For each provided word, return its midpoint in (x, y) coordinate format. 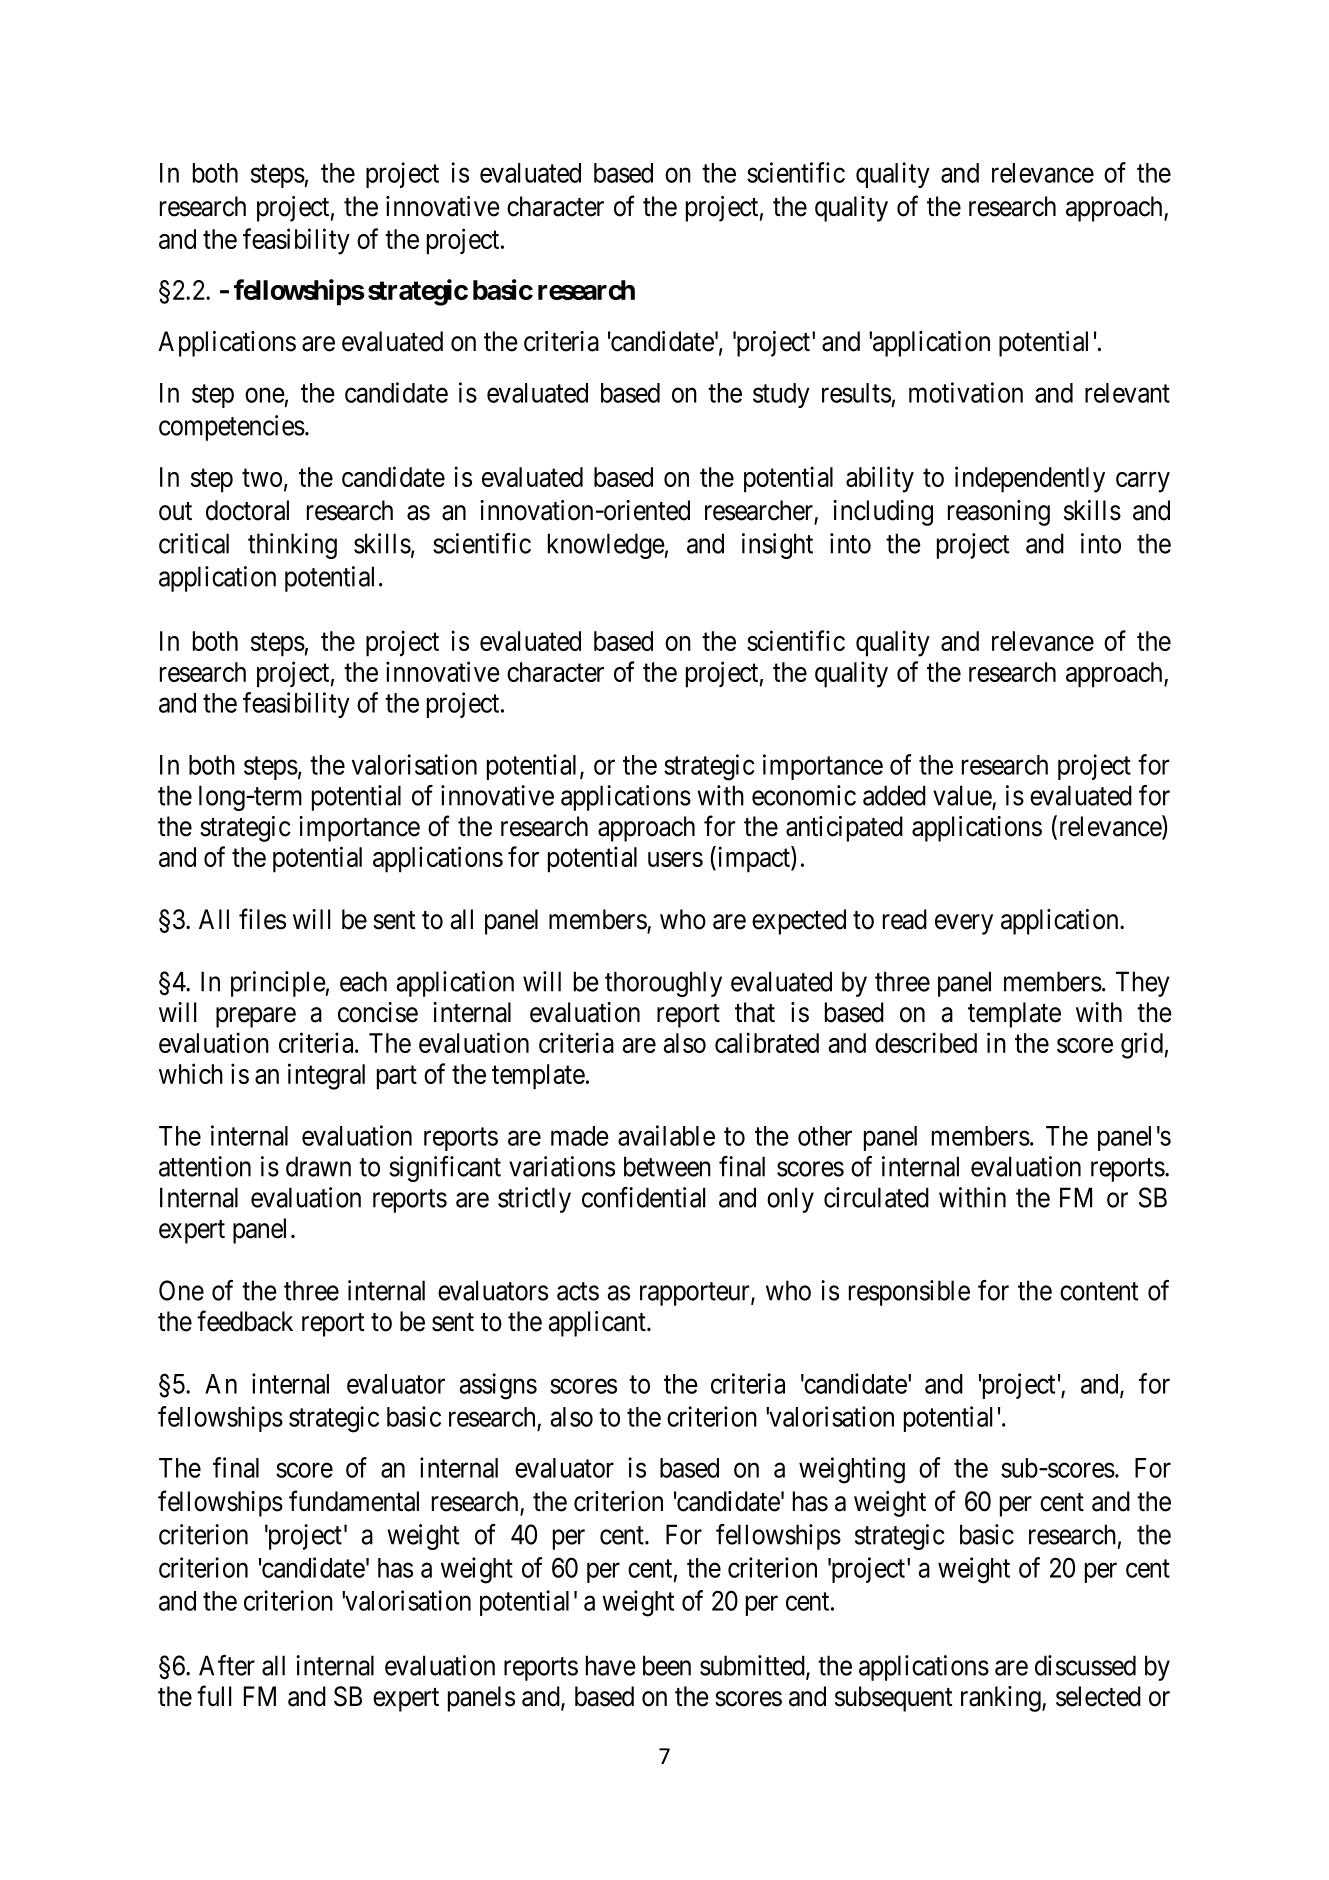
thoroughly (663, 984)
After (227, 1665)
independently (1030, 479)
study (781, 395)
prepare (256, 1017)
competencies (232, 428)
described (926, 1042)
